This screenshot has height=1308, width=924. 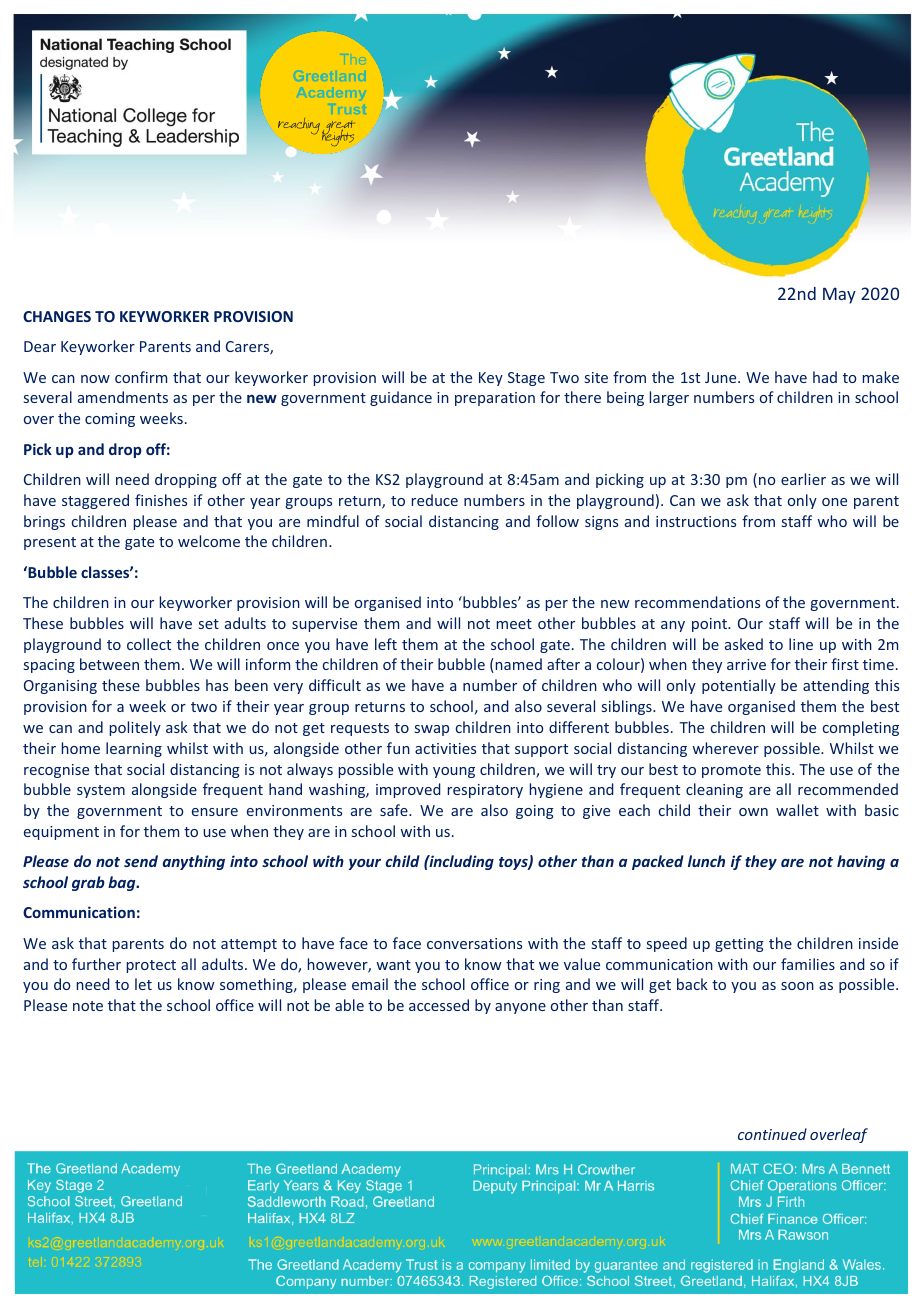 I want to click on Stage, so click(x=526, y=379).
